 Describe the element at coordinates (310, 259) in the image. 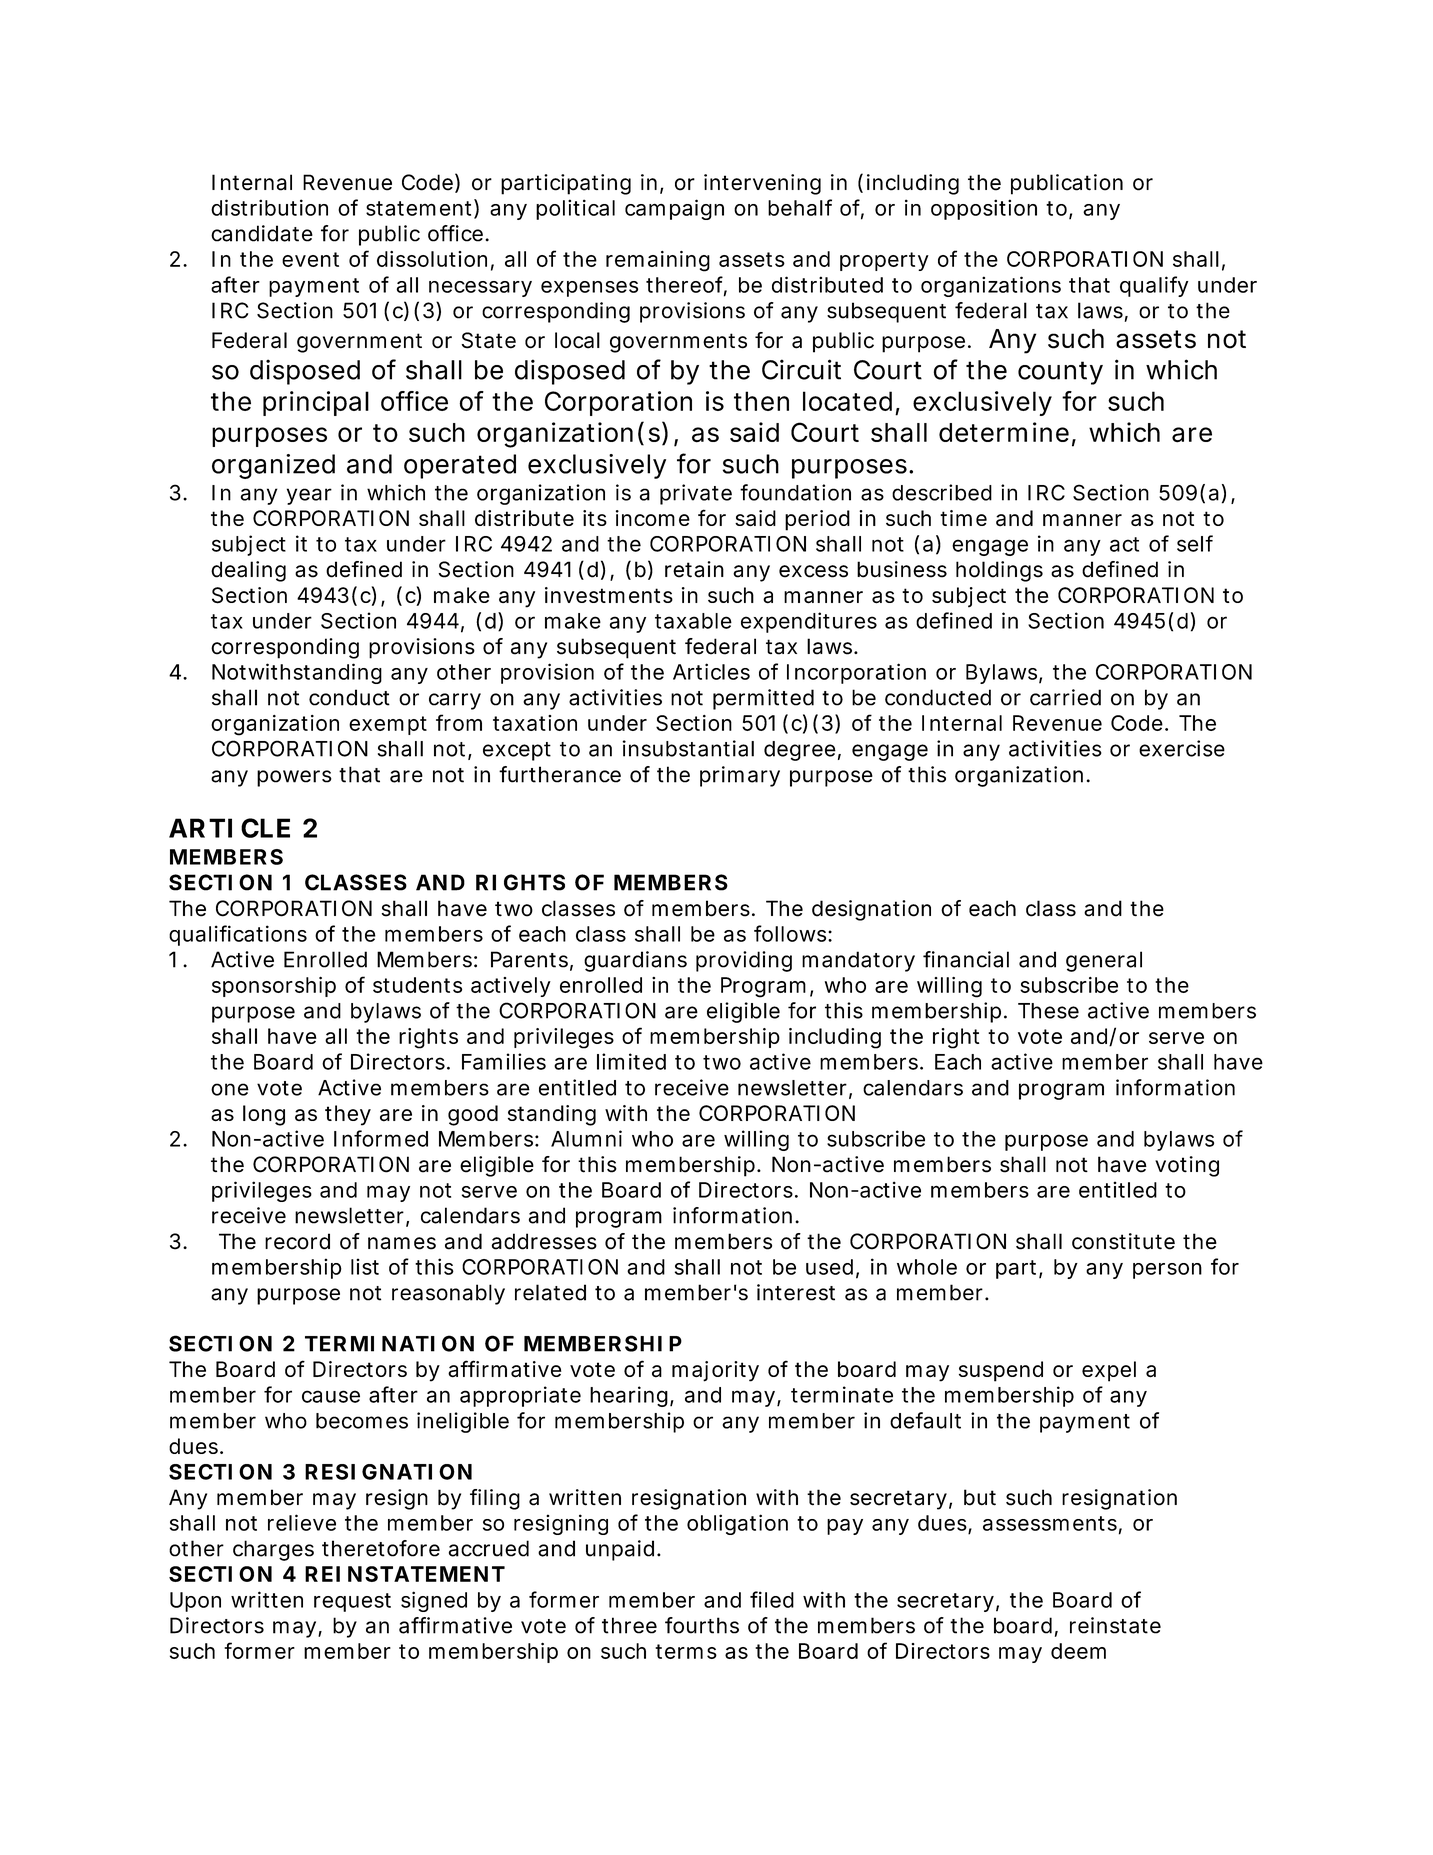

I see `event` at that location.
